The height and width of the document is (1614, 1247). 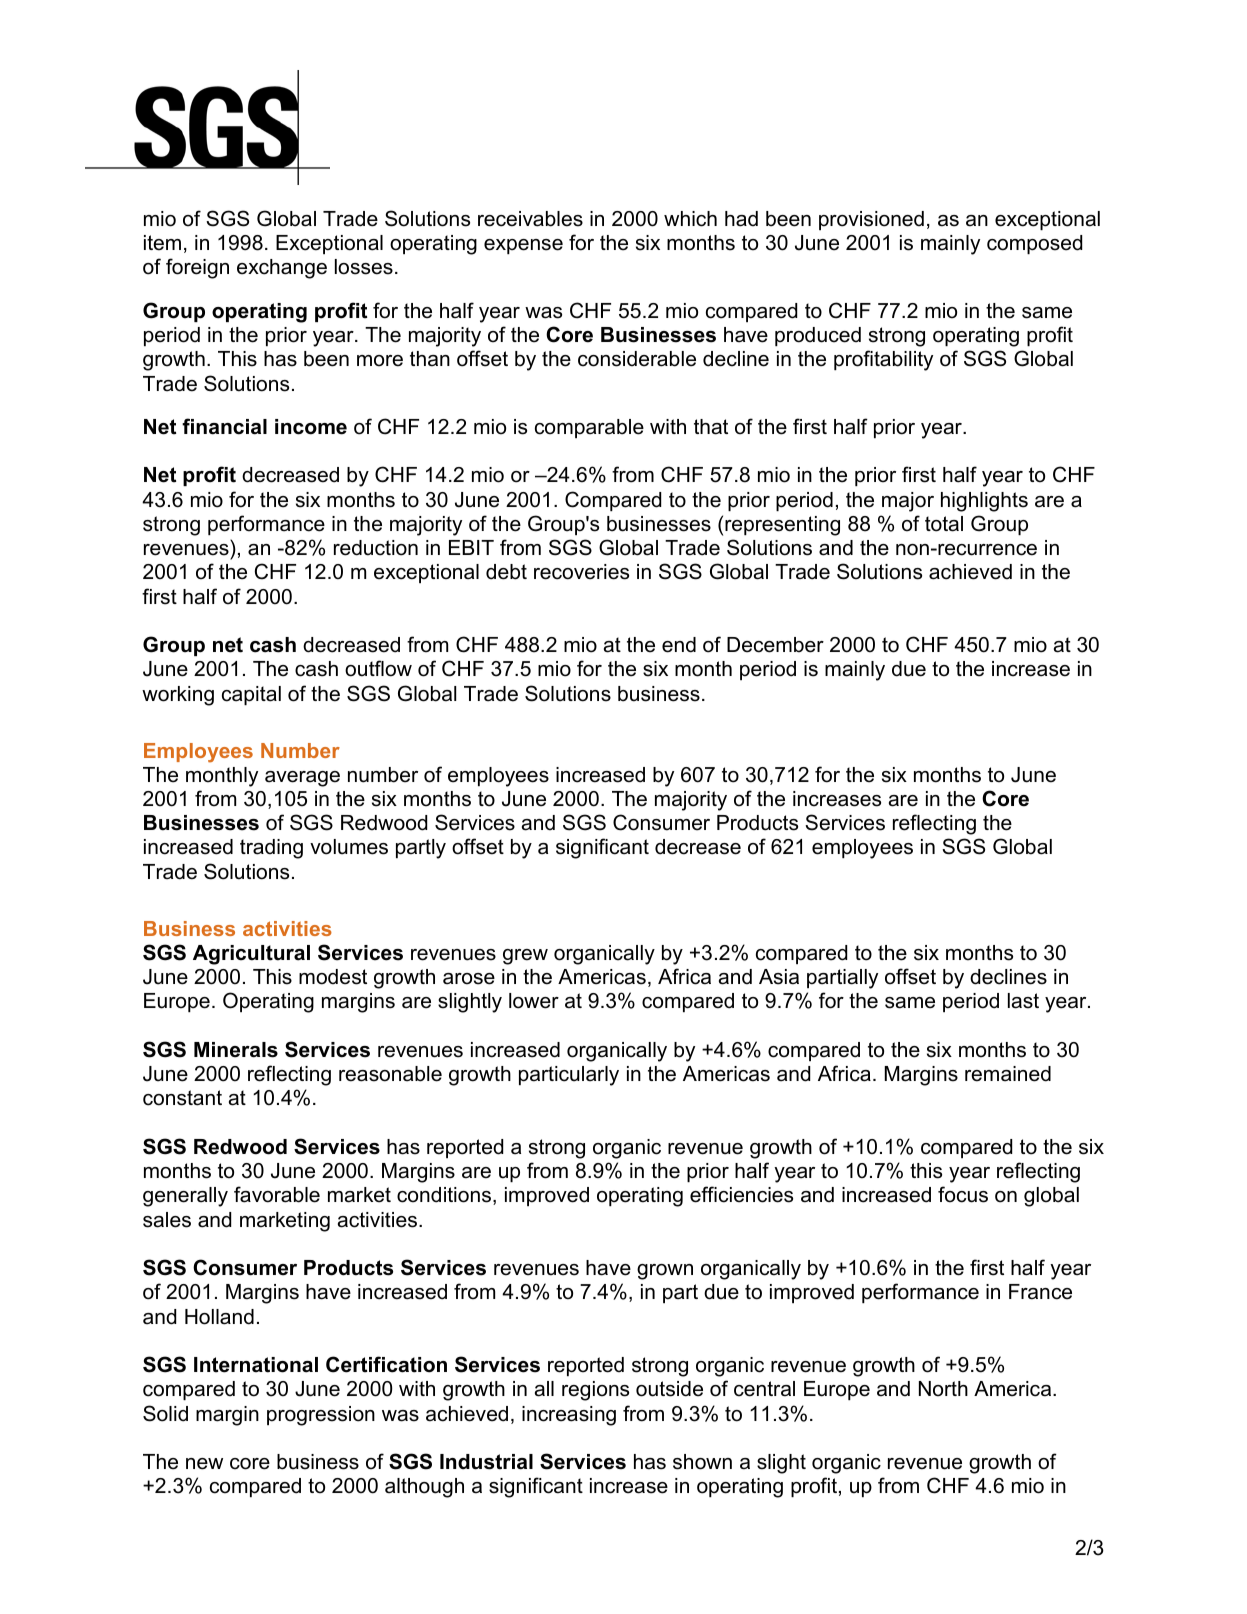 I want to click on grew, so click(x=525, y=957).
